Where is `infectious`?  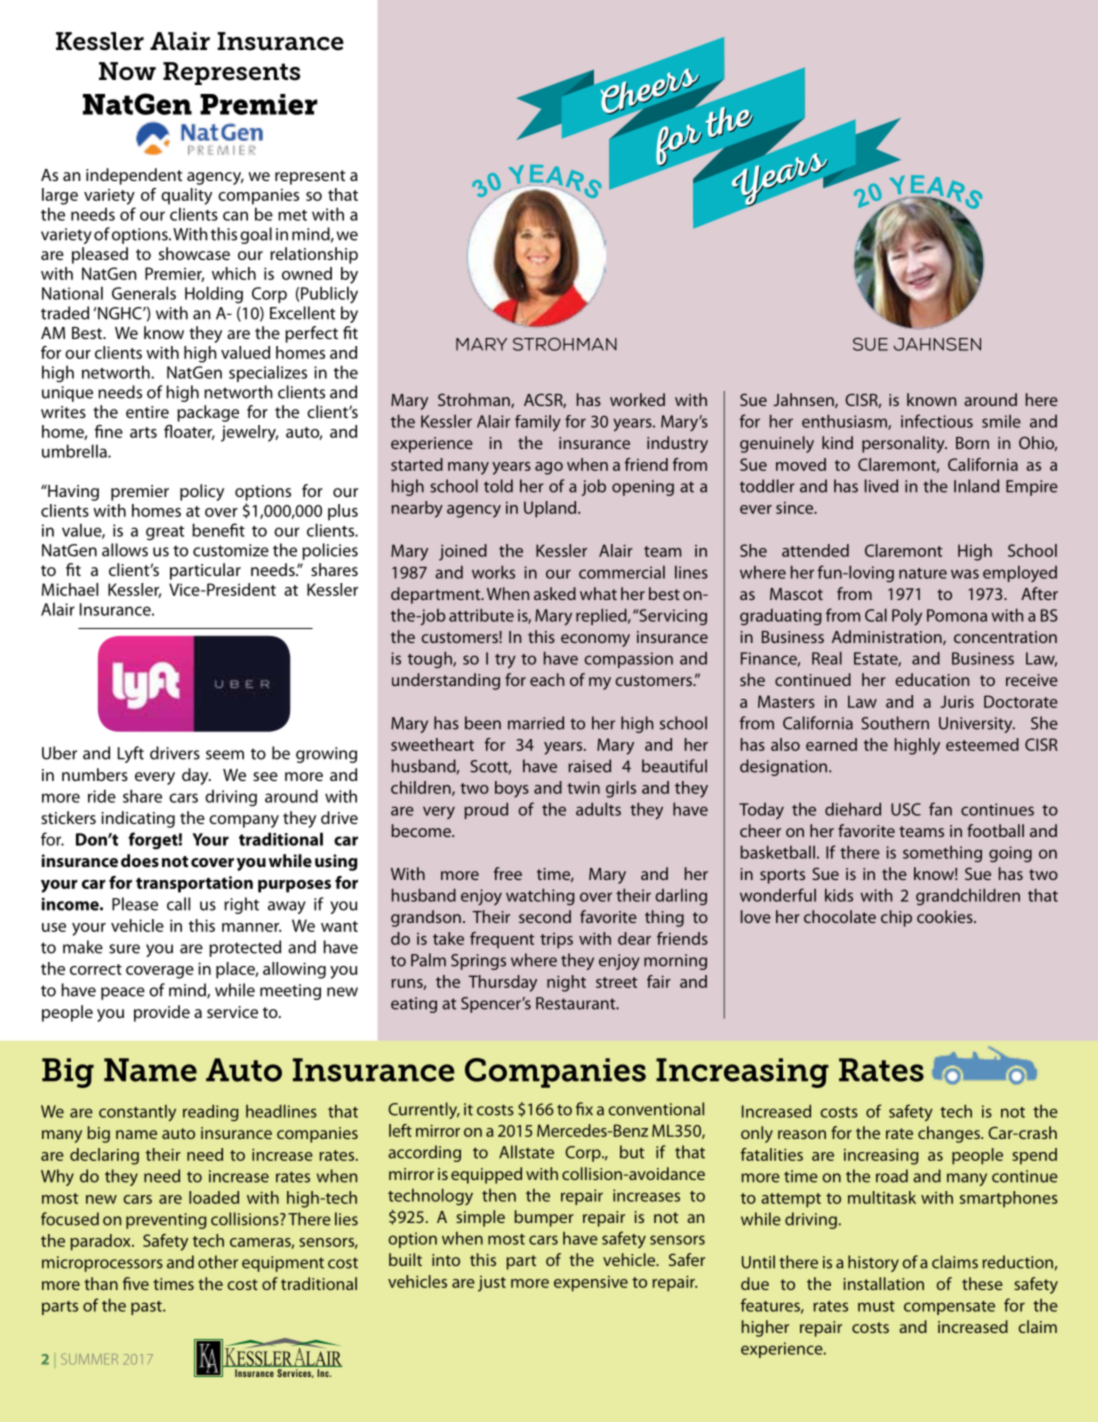 infectious is located at coordinates (937, 421).
